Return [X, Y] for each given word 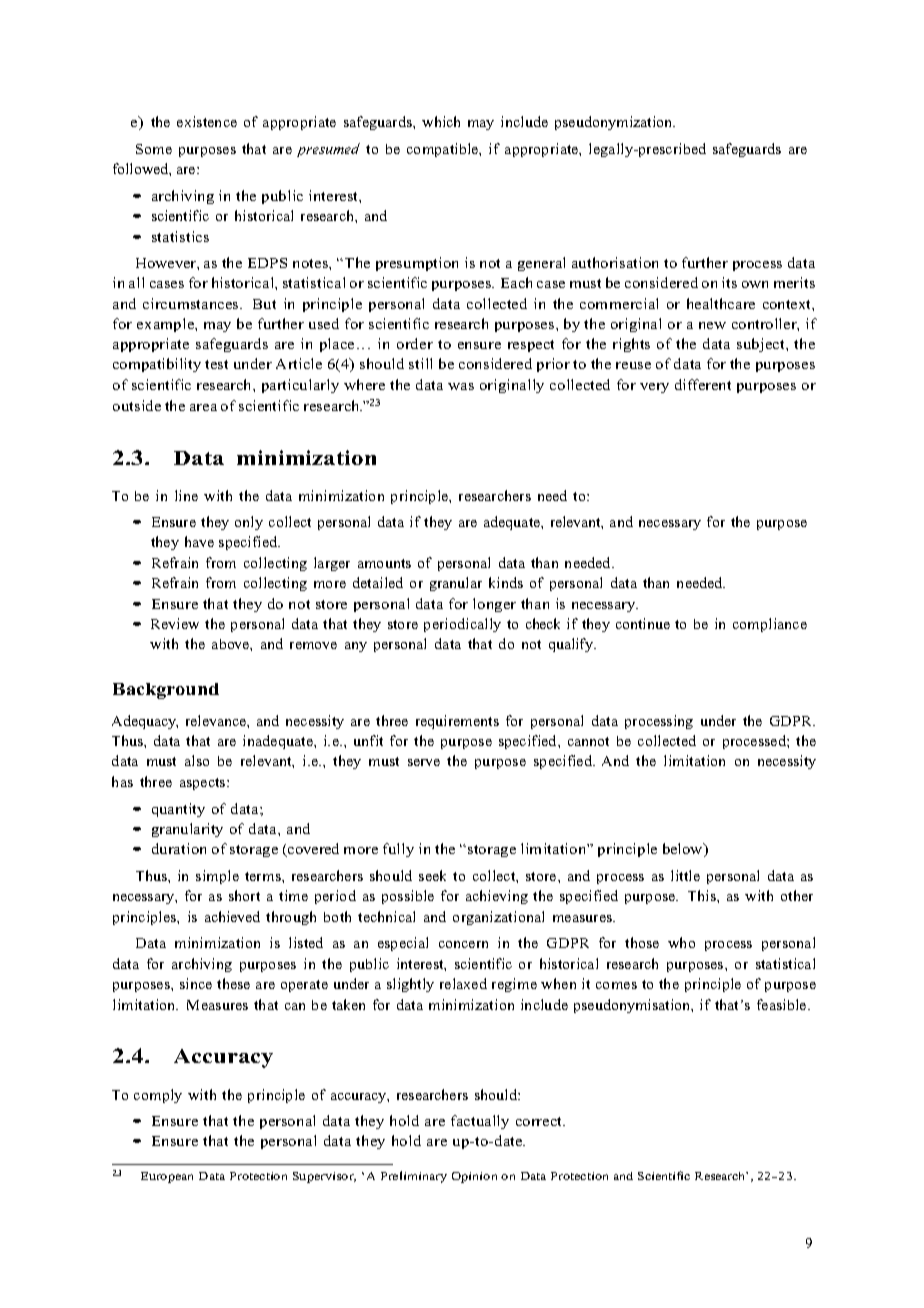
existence [207, 121]
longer [494, 605]
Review [175, 623]
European [167, 1177]
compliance [770, 625]
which [441, 121]
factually [480, 1122]
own [755, 284]
